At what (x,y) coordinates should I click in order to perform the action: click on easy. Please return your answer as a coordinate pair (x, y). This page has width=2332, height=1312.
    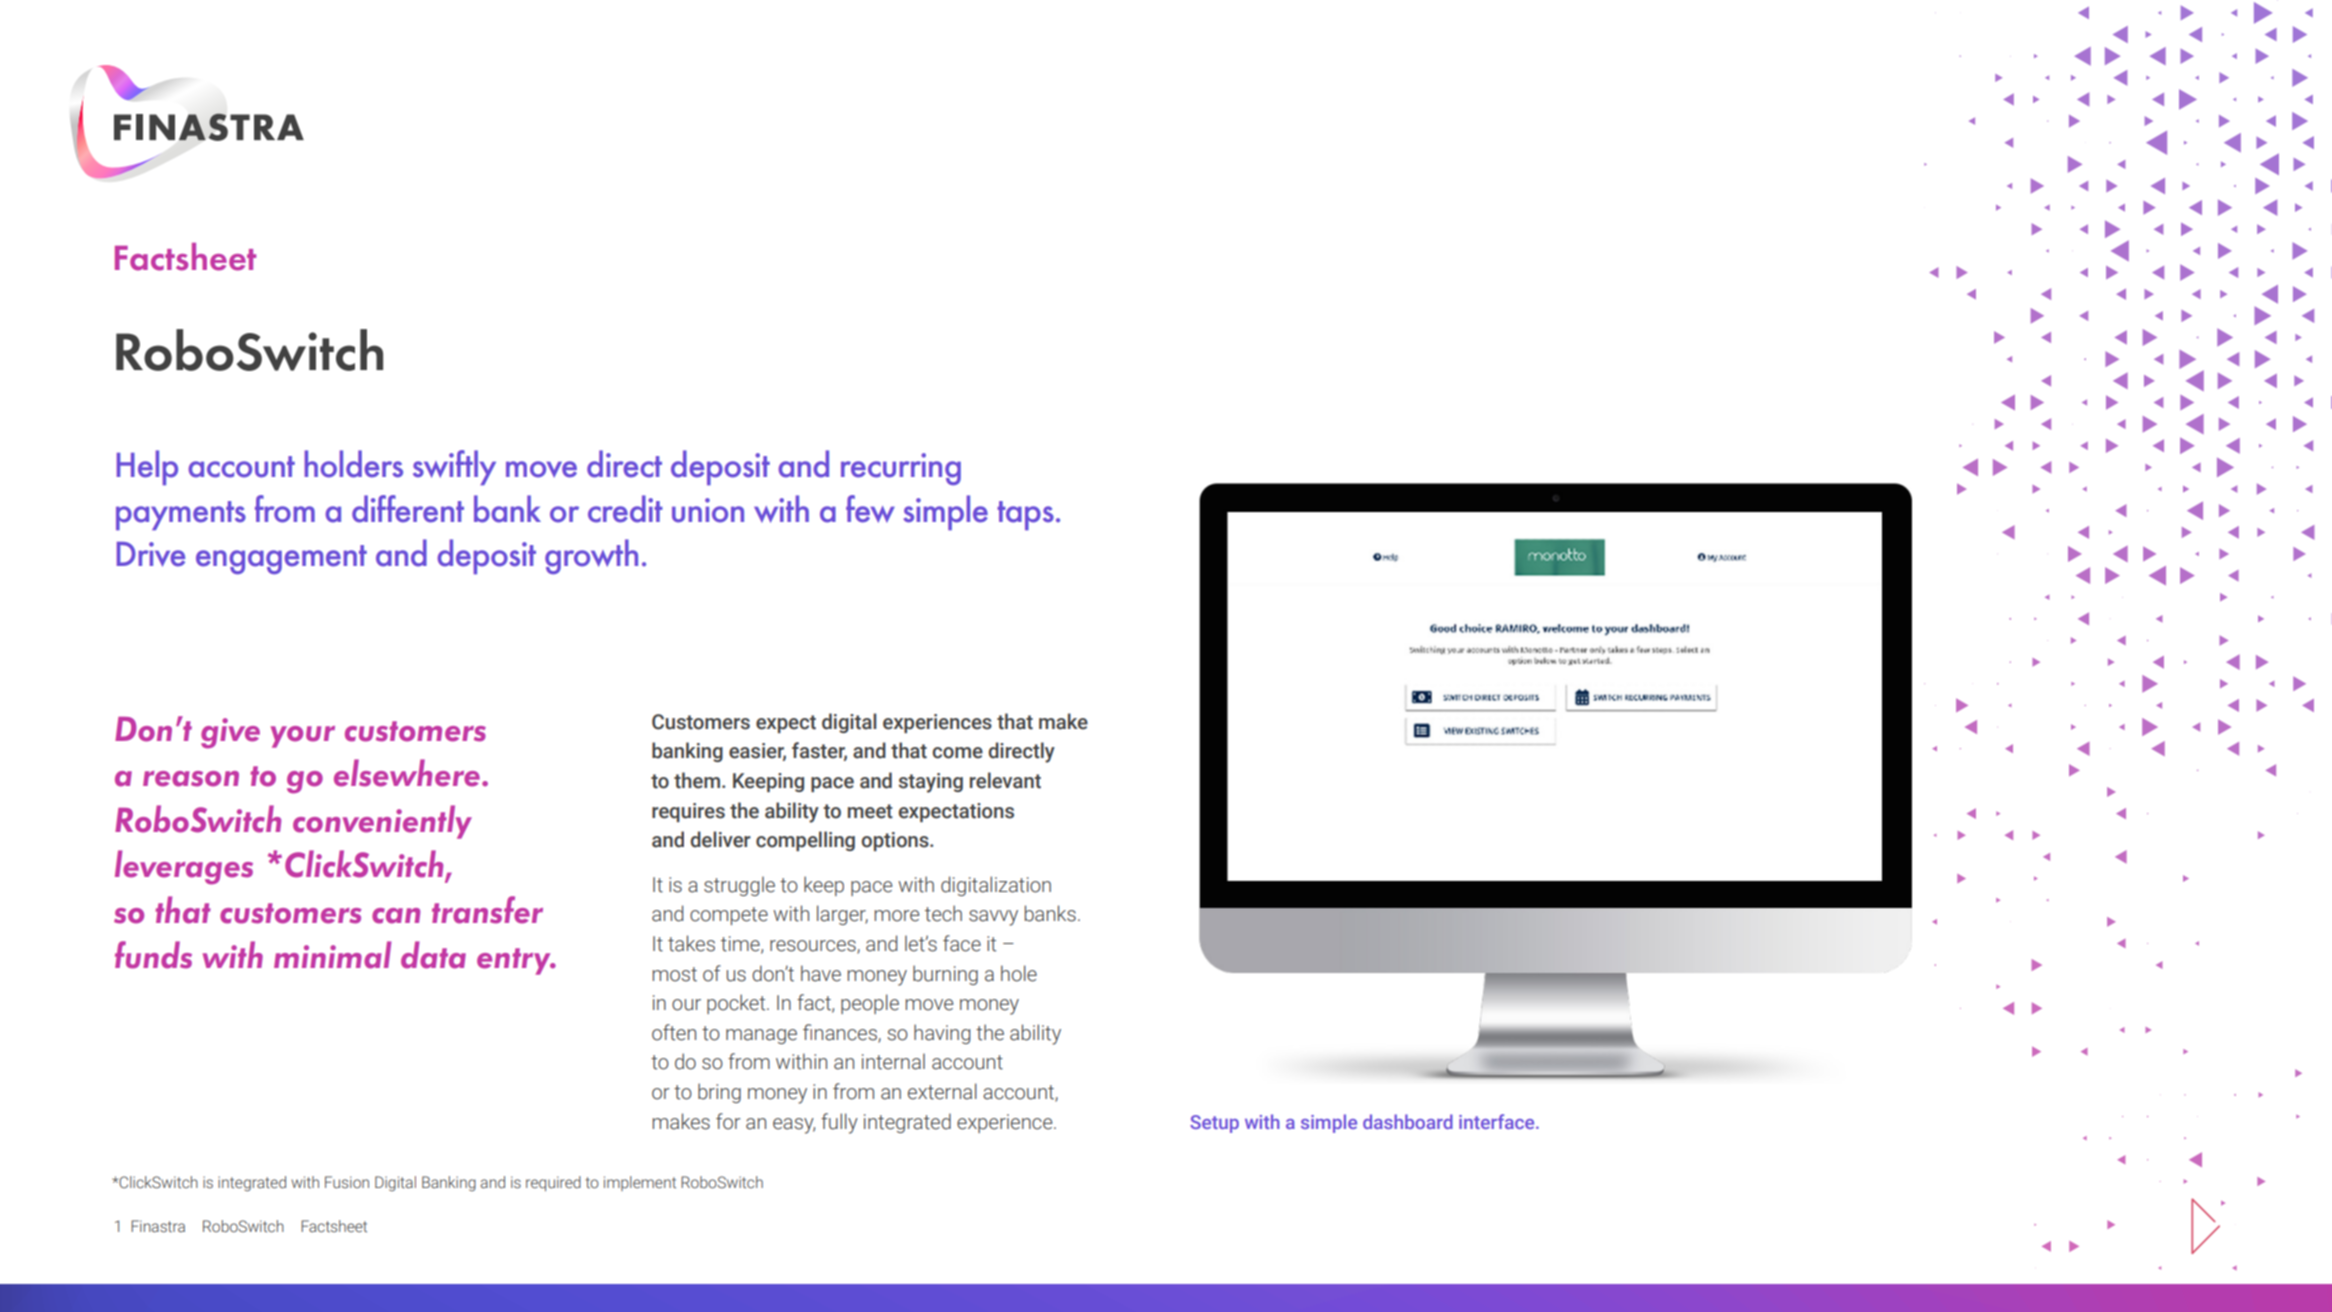
    Looking at the image, I should click on (794, 1126).
